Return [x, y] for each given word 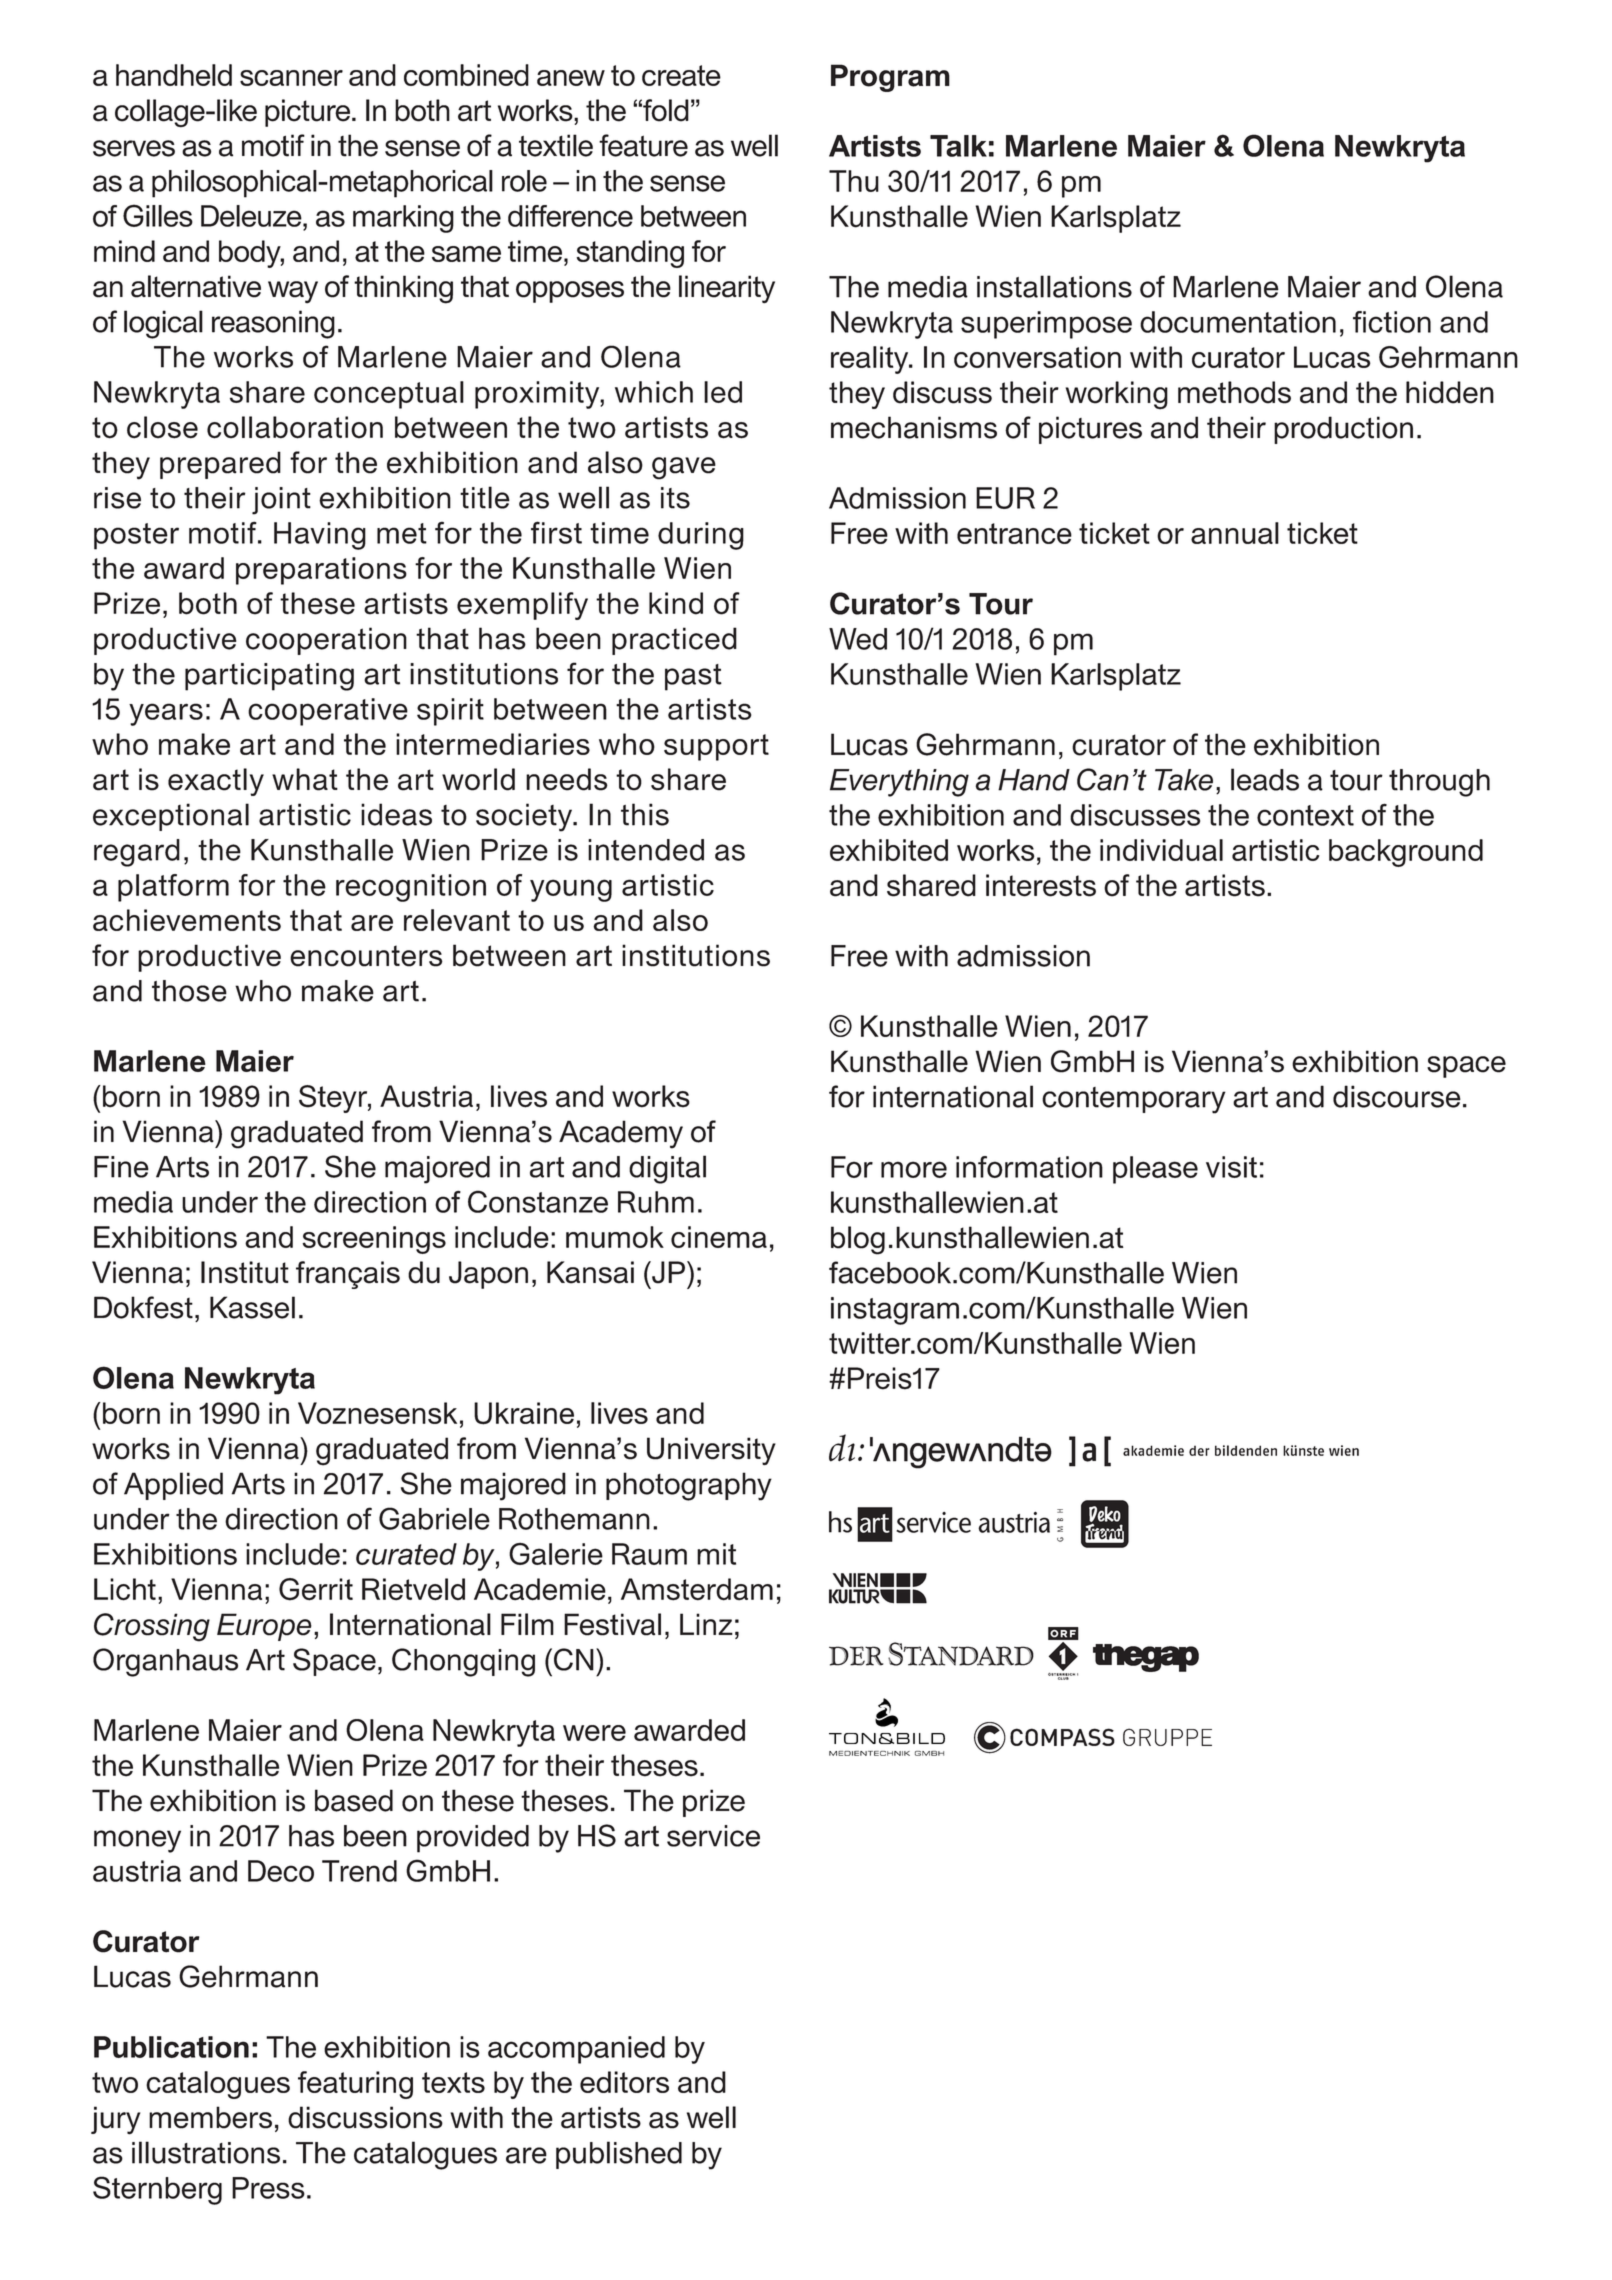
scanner [291, 78]
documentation [1238, 322]
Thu [854, 181]
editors [624, 2082]
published [619, 2155]
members [210, 2117]
